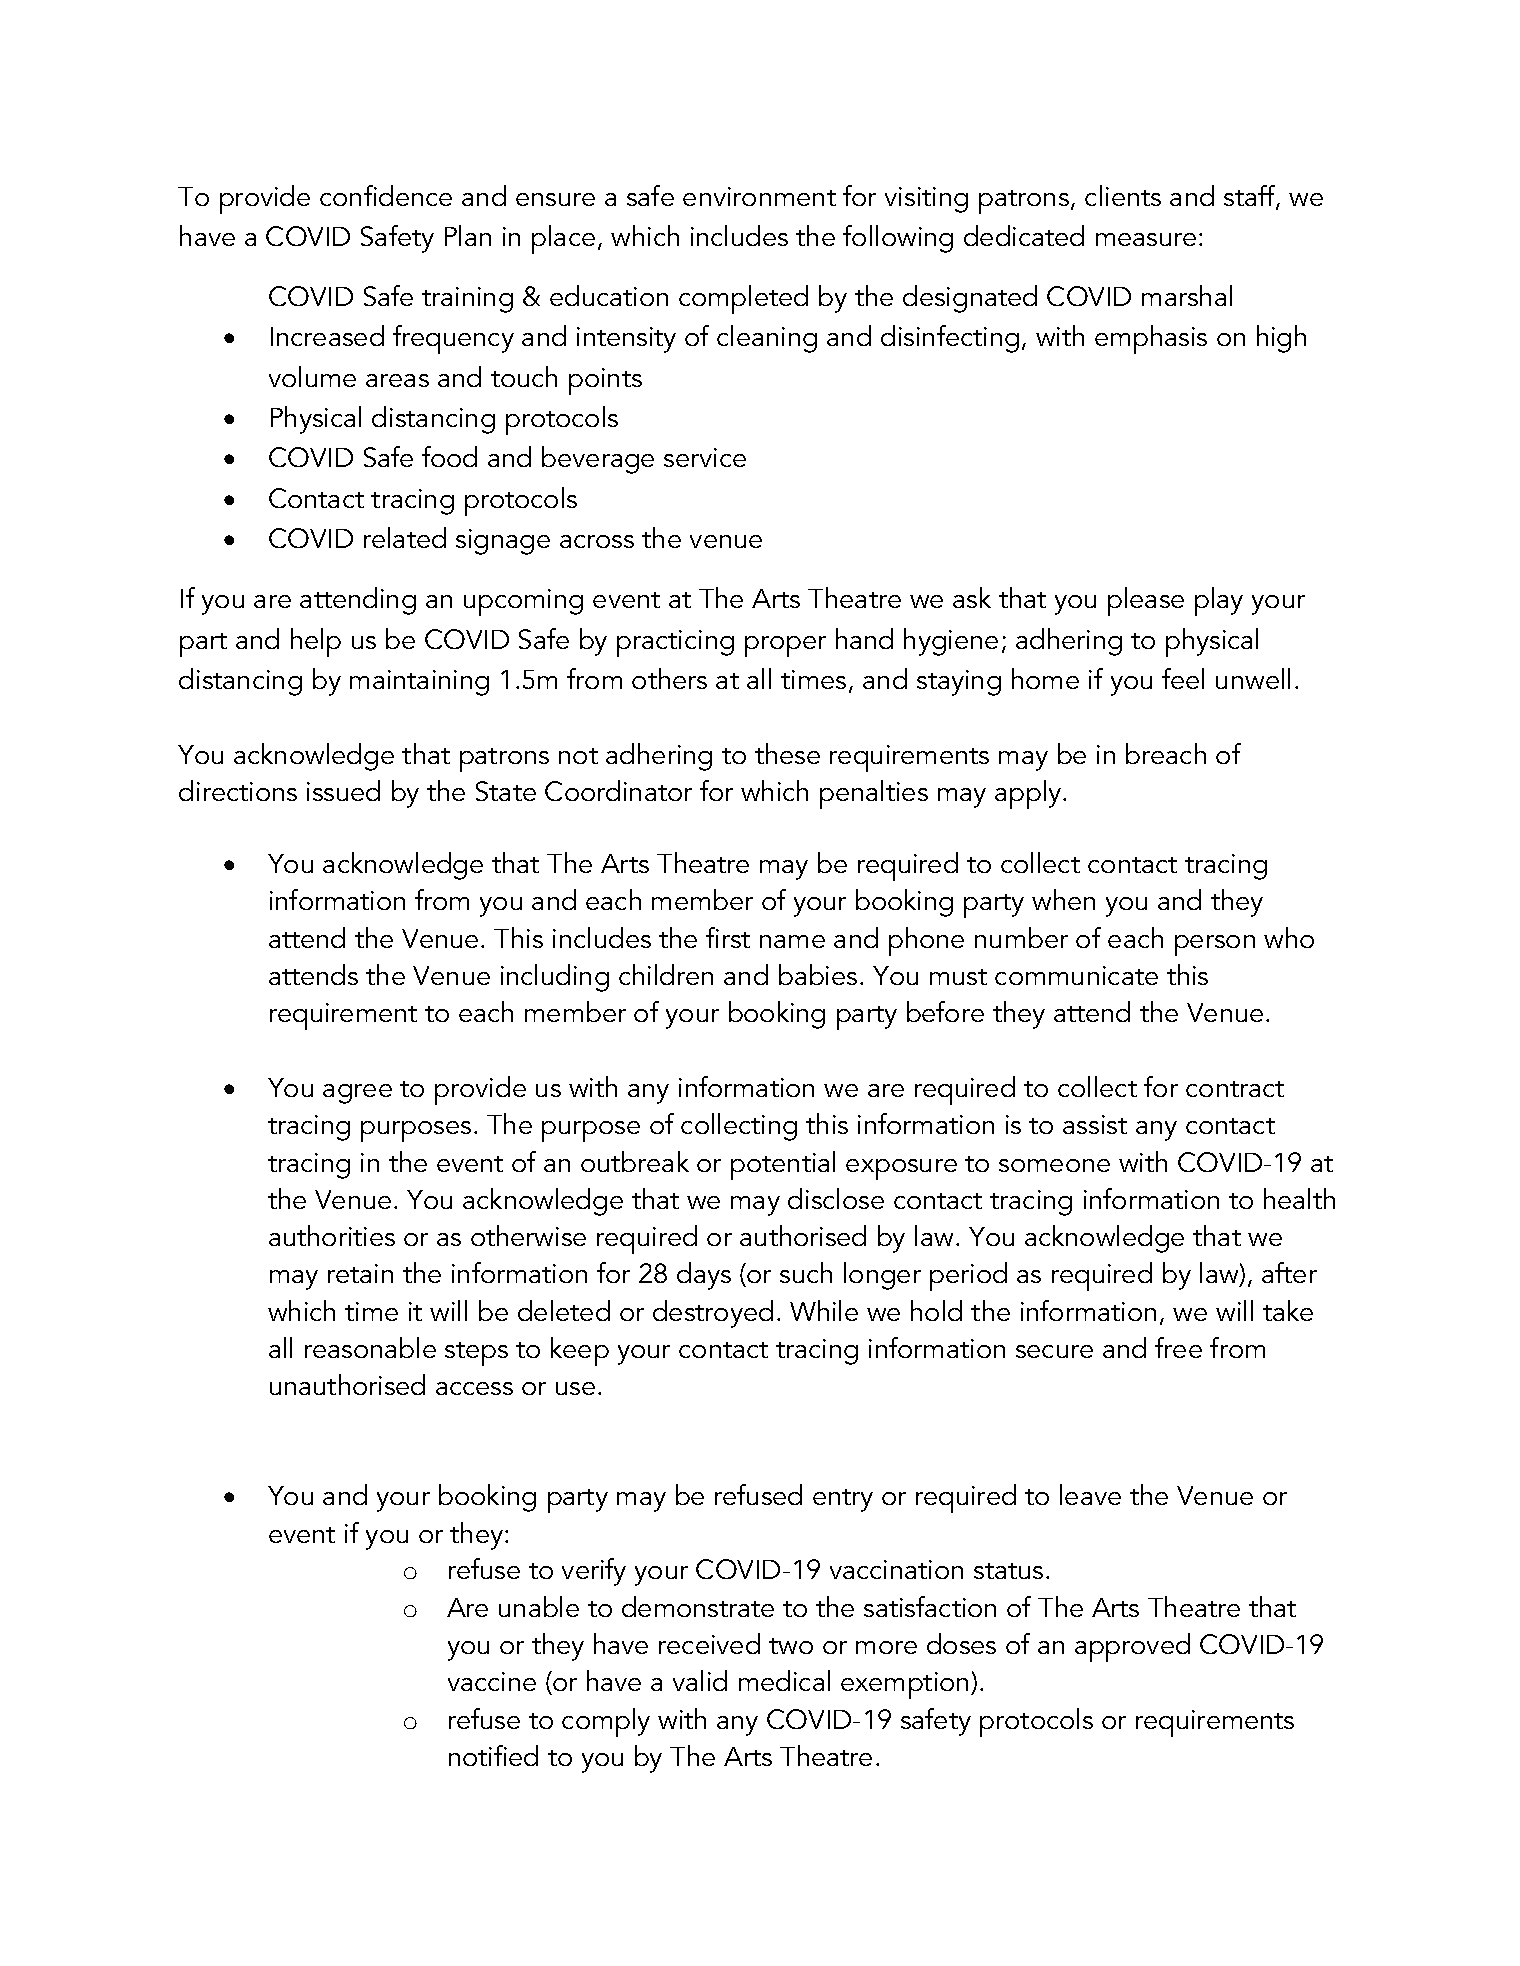 This screenshot has height=1966, width=1520. Describe the element at coordinates (1146, 601) in the screenshot. I see `please` at that location.
